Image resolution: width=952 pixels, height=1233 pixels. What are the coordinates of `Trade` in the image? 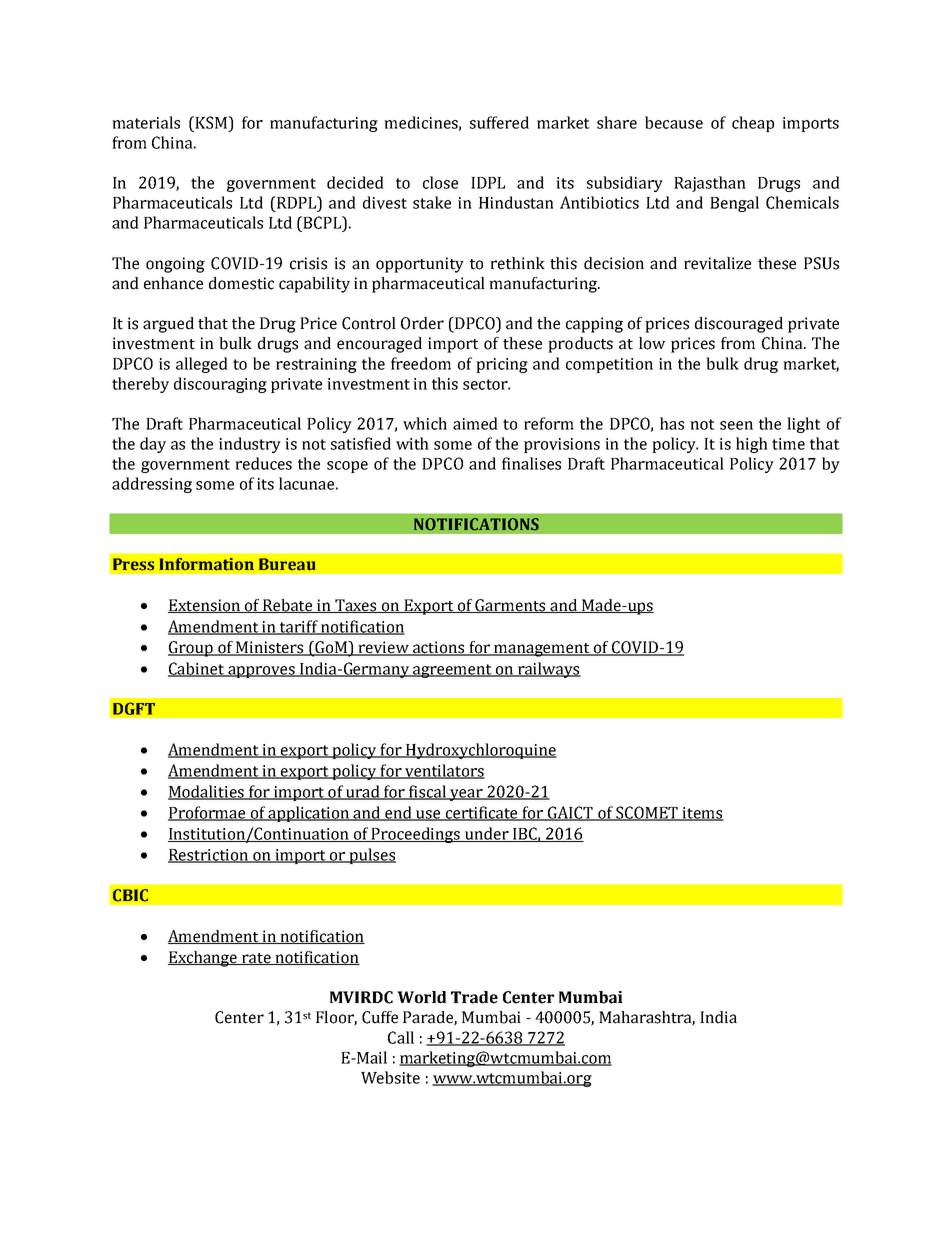 It's located at (474, 997).
